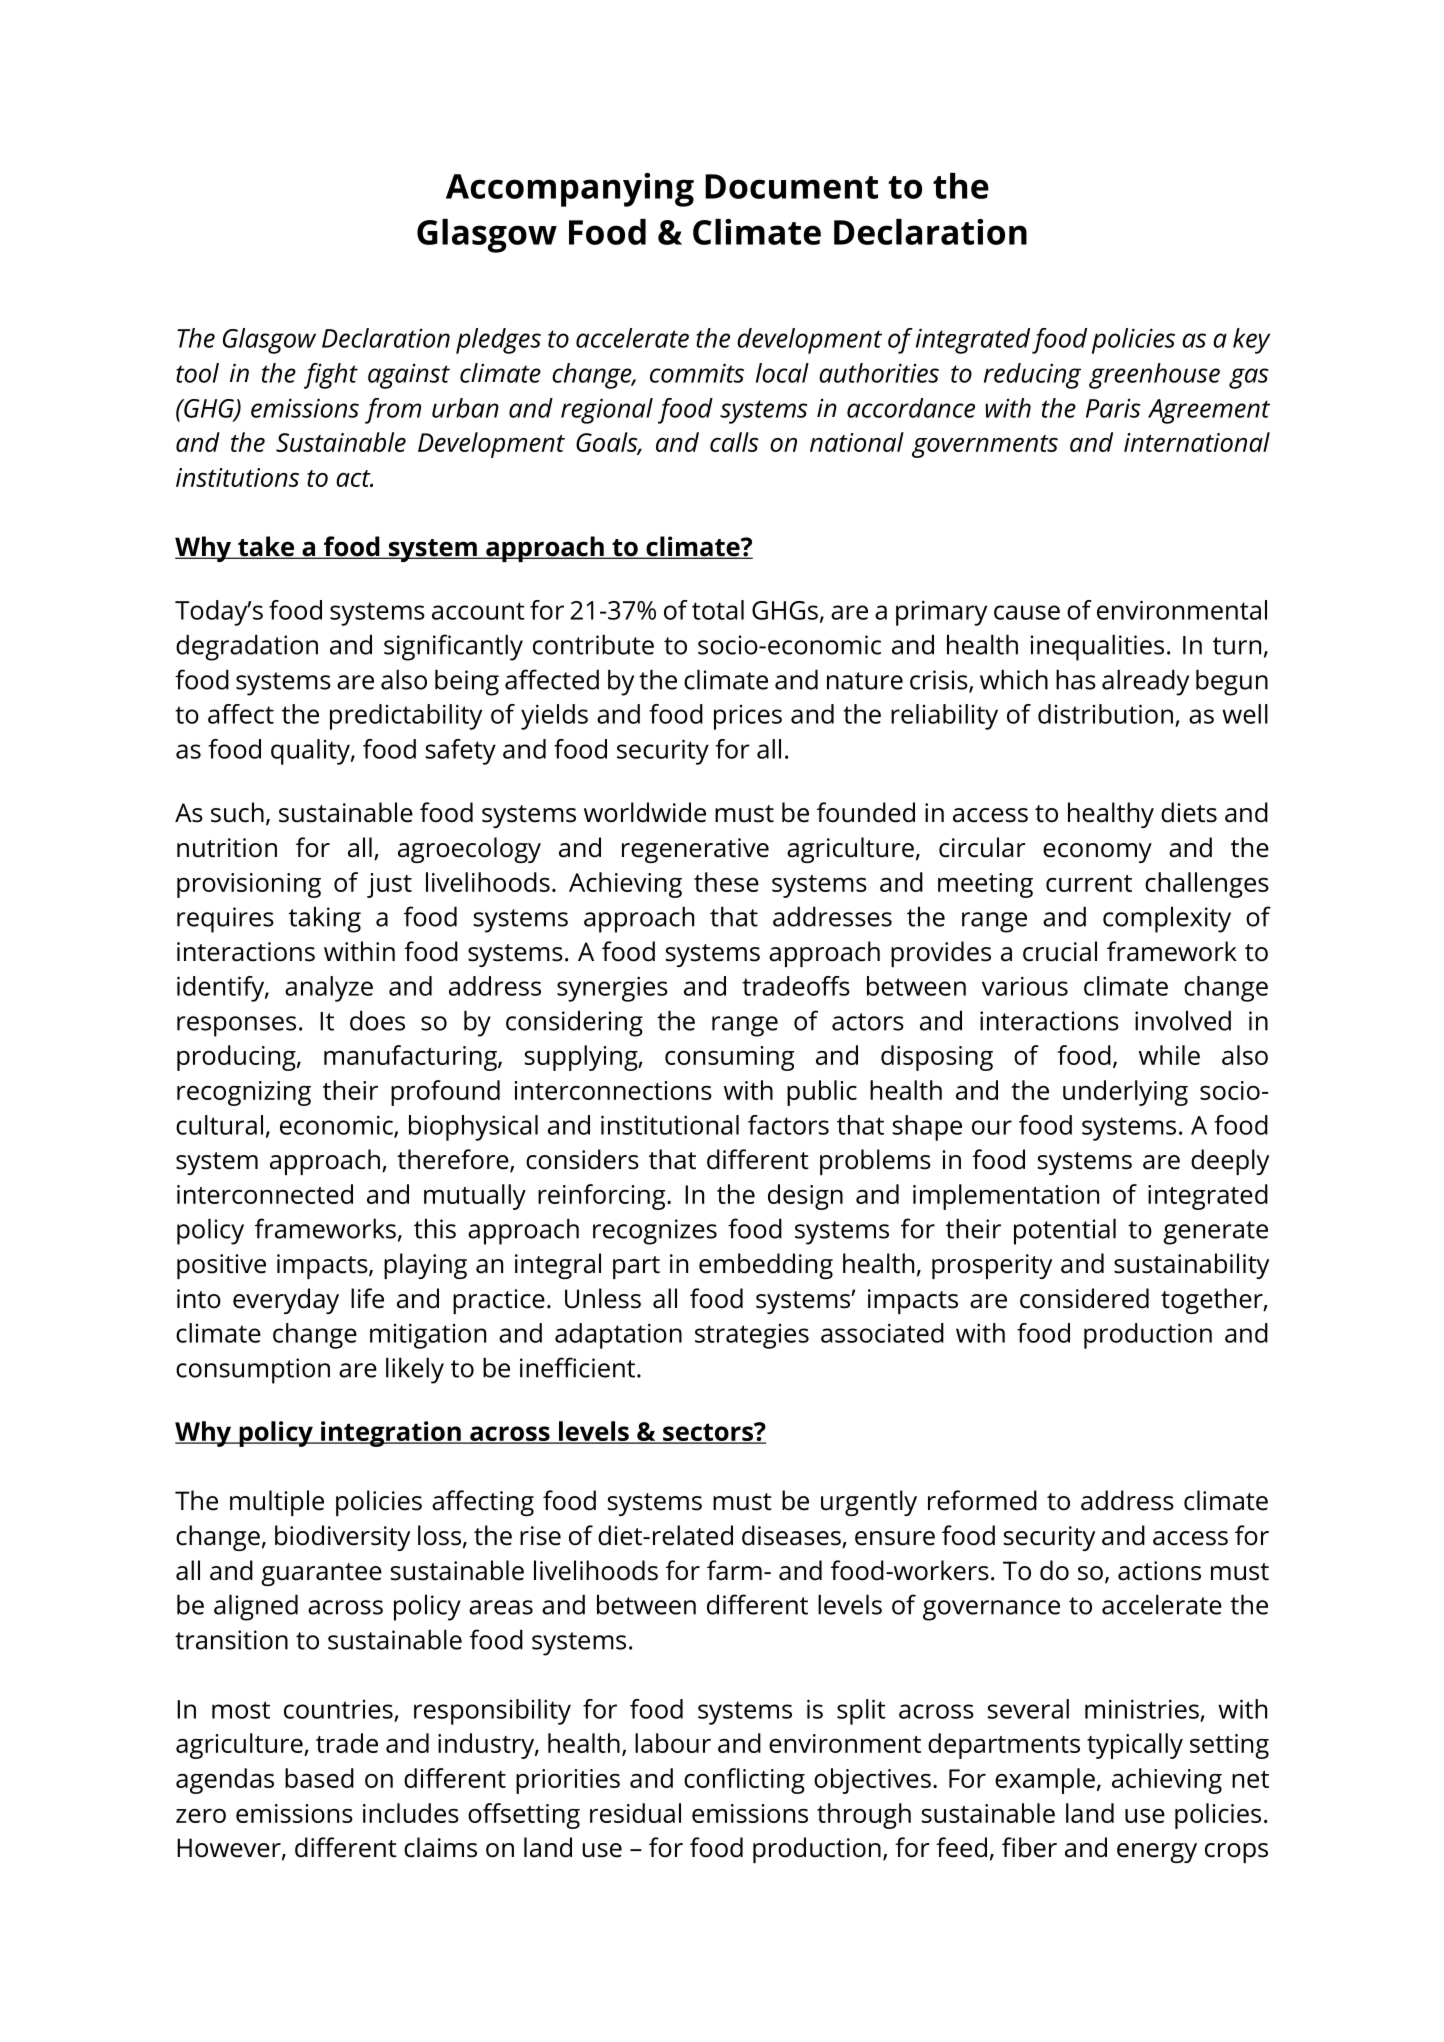  Describe the element at coordinates (718, 610) in the document. I see `total` at that location.
